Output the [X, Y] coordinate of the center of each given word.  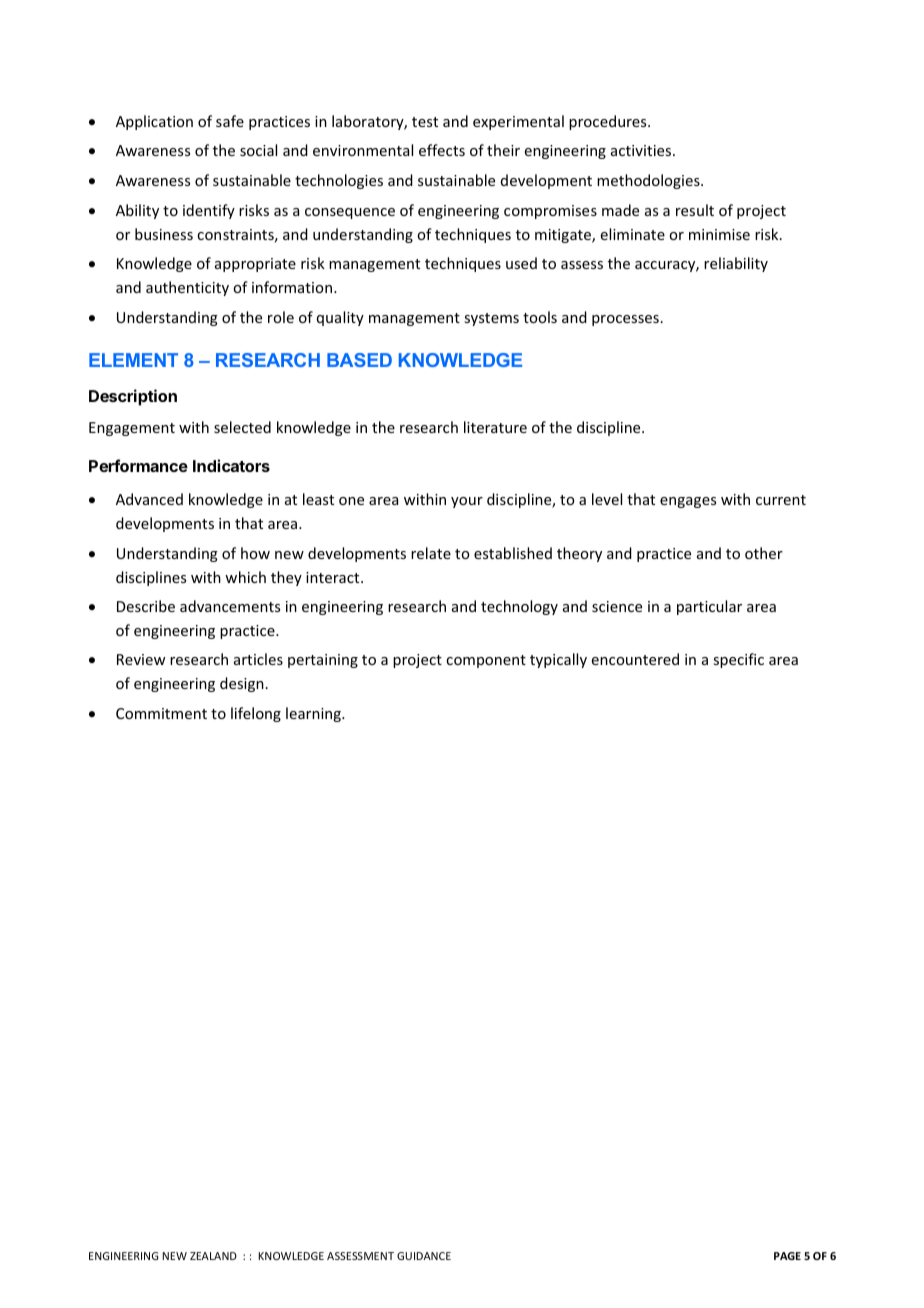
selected [242, 427]
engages [688, 502]
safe [230, 121]
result [695, 210]
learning [314, 714]
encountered [635, 659]
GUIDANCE [424, 1256]
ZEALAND [213, 1256]
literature [495, 427]
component [486, 661]
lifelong [256, 714]
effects [442, 150]
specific [738, 660]
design [242, 684]
